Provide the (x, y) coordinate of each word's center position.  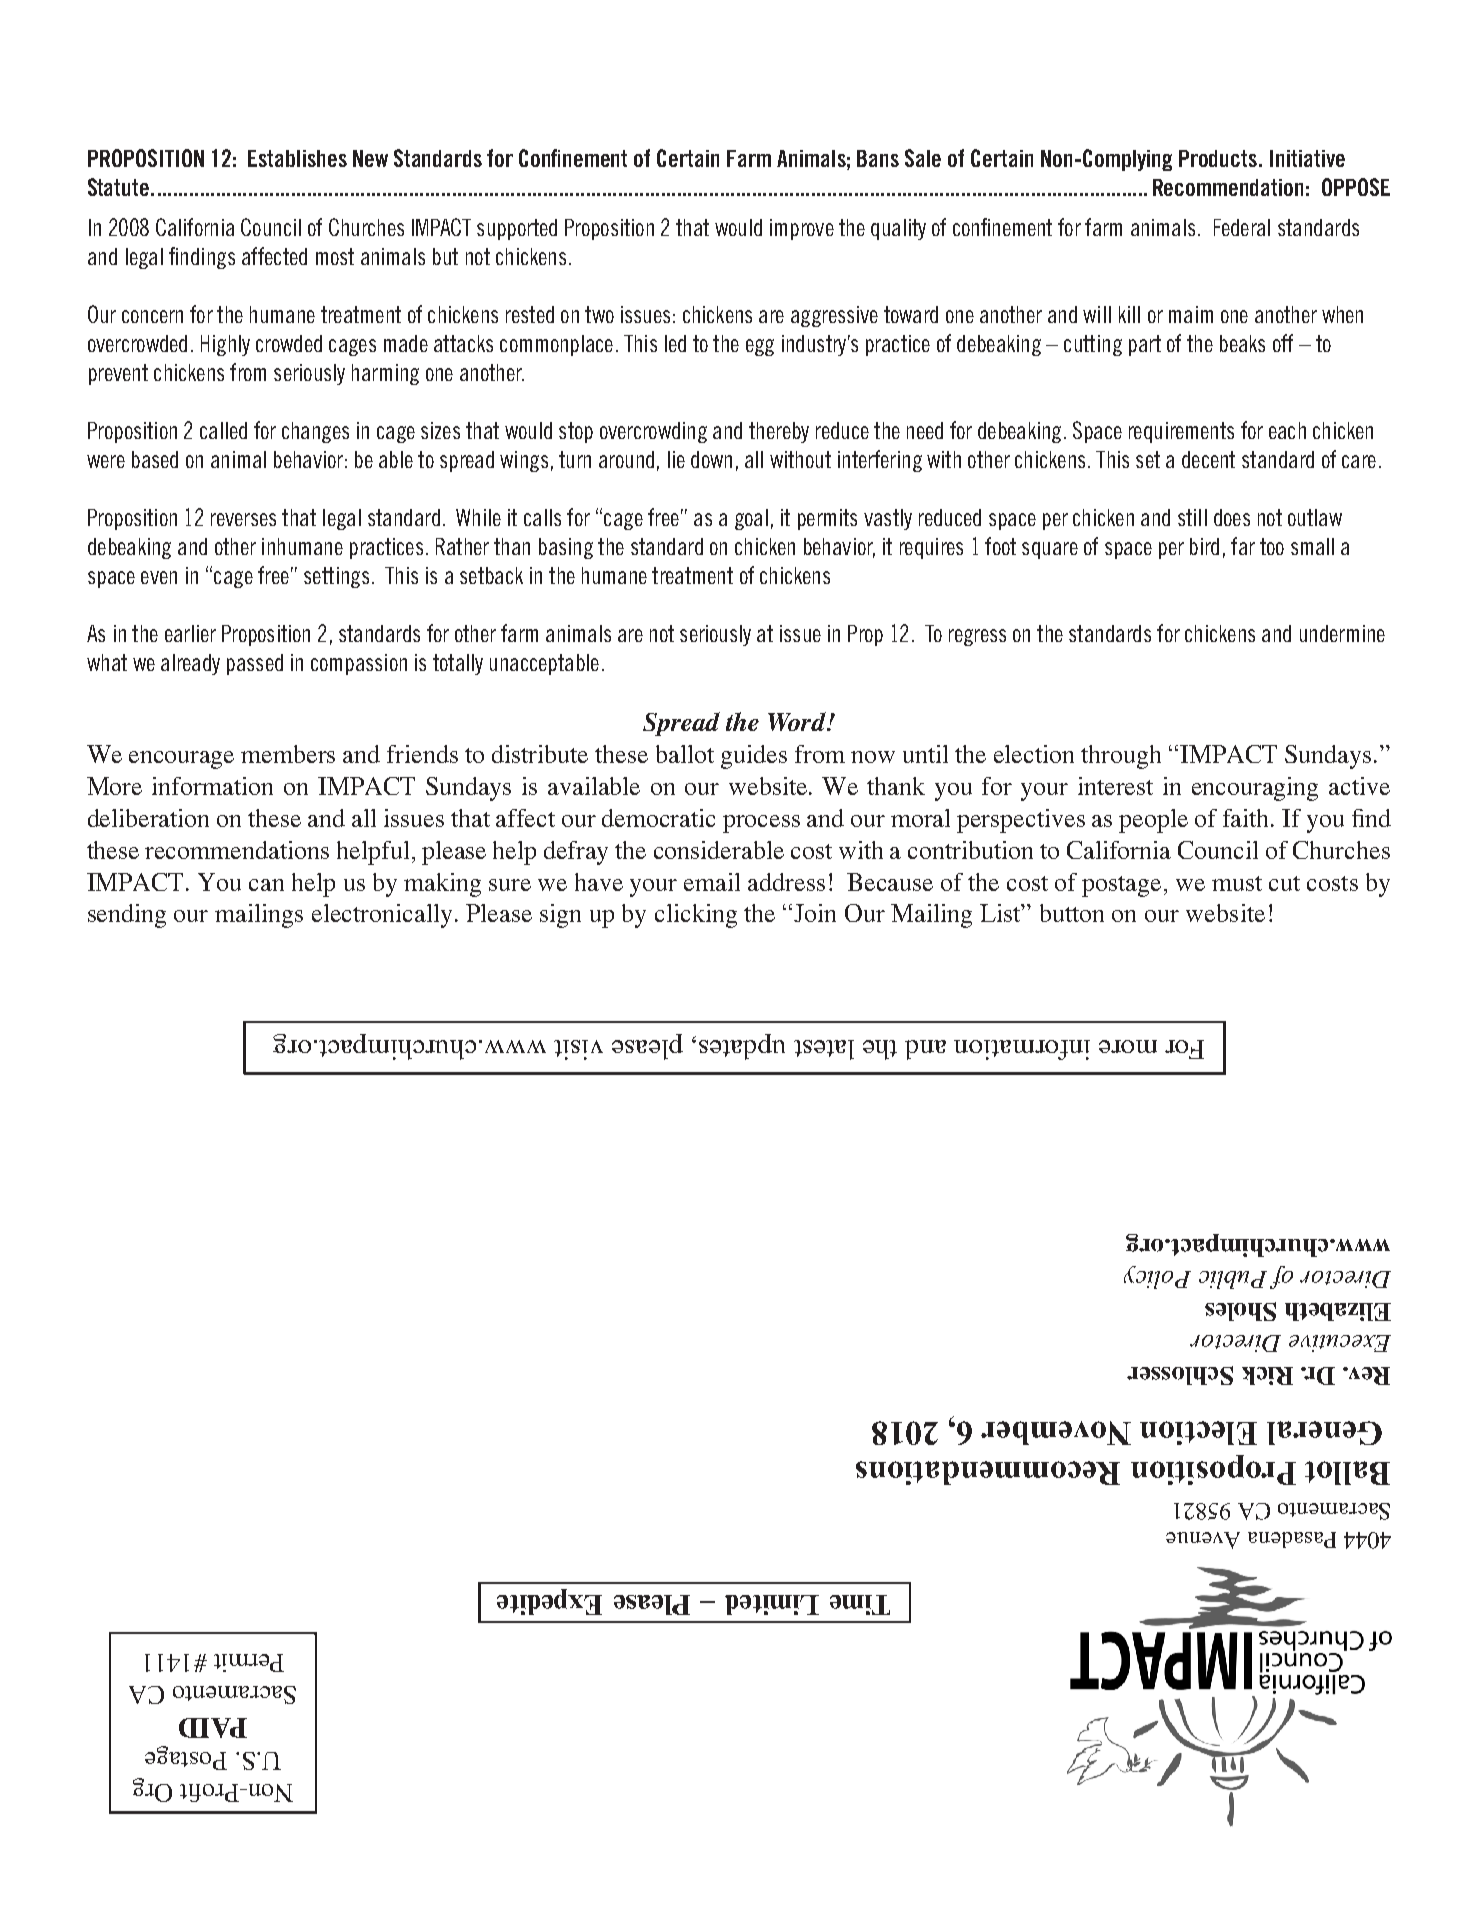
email (712, 882)
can (266, 885)
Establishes (297, 158)
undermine (1342, 633)
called (223, 430)
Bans (878, 158)
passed (255, 664)
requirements (1181, 432)
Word (798, 721)
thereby (779, 432)
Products (1218, 158)
